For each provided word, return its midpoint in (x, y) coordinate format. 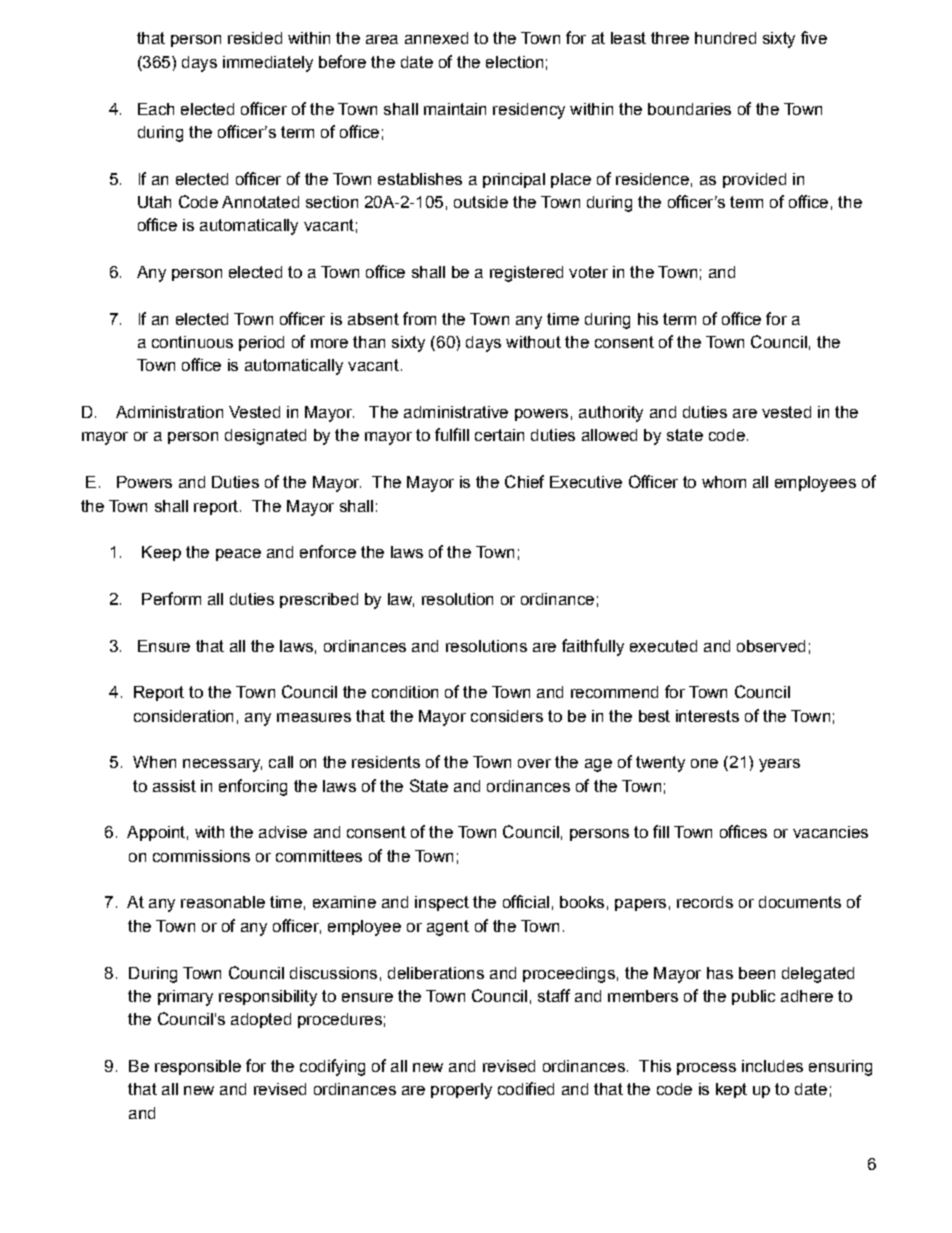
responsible (198, 1067)
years (779, 765)
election (514, 62)
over (534, 763)
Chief (524, 481)
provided (754, 180)
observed (771, 646)
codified (526, 1088)
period (261, 343)
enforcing (253, 787)
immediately (268, 64)
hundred (725, 38)
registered (526, 274)
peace (238, 555)
